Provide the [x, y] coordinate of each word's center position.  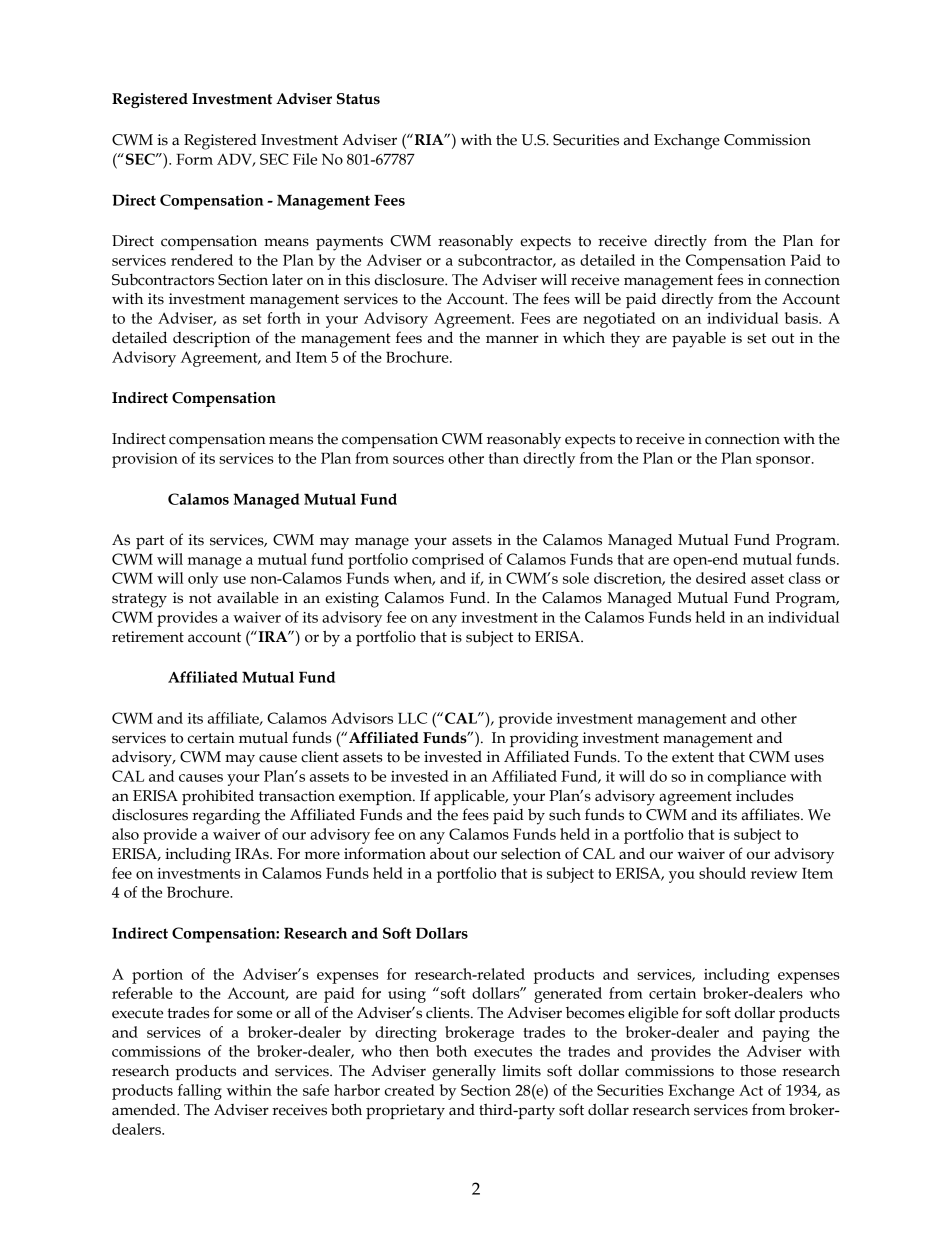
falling [200, 1092]
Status [358, 99]
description [211, 339]
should [722, 873]
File [305, 159]
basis [802, 318]
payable [699, 340]
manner [512, 339]
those [758, 1070]
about [449, 854]
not [200, 598]
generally [464, 1073]
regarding [226, 817]
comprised [448, 561]
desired [721, 578]
